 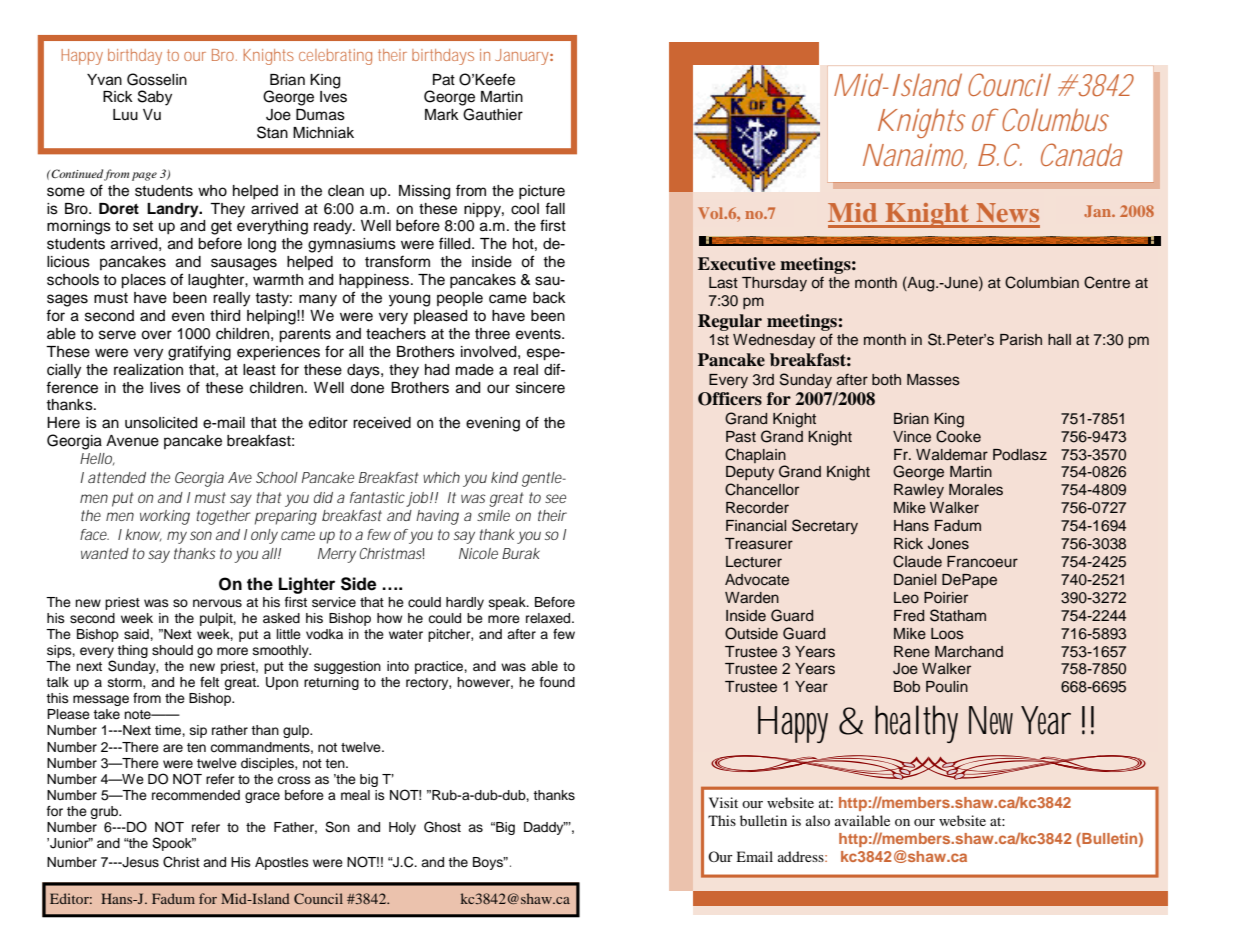 I want to click on found, so click(x=557, y=682).
